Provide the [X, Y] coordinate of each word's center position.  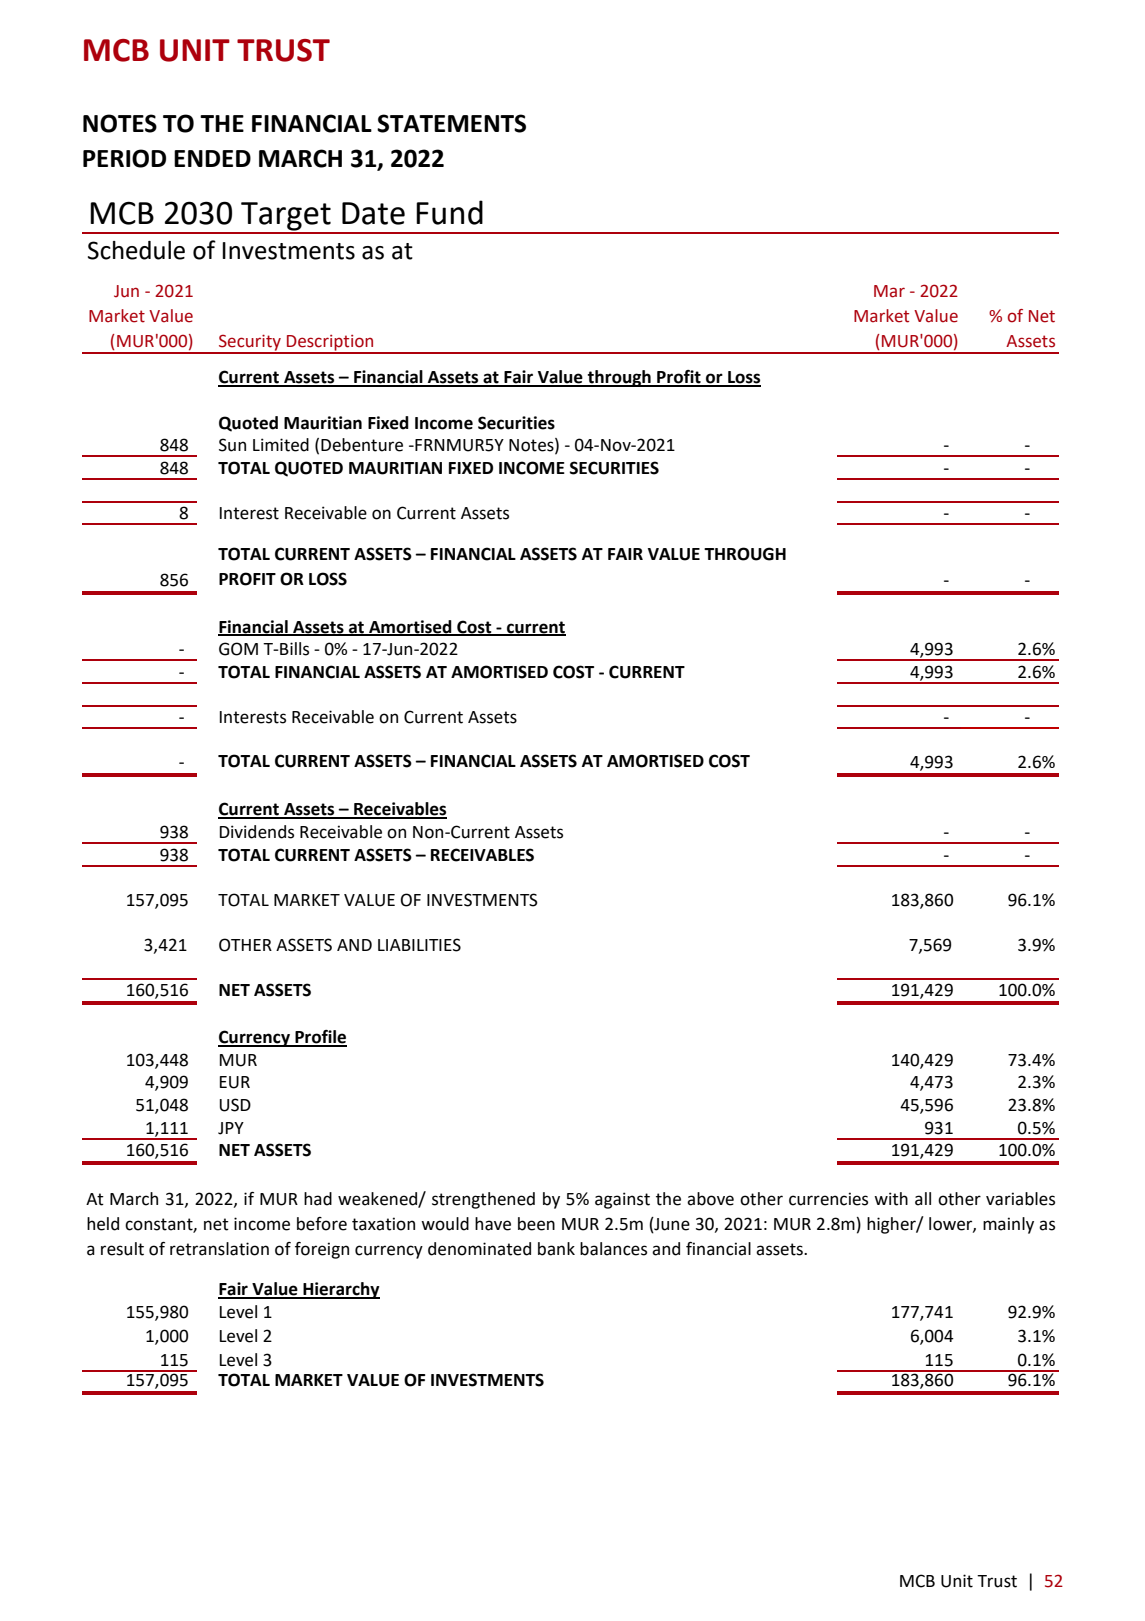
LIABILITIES [419, 945]
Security [250, 343]
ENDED [212, 158]
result [122, 1249]
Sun [232, 445]
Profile [320, 1038]
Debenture [362, 445]
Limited [281, 445]
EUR [235, 1082]
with [891, 1199]
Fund [449, 212]
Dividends [257, 832]
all [923, 1199]
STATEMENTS [451, 123]
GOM [238, 649]
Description [330, 344]
